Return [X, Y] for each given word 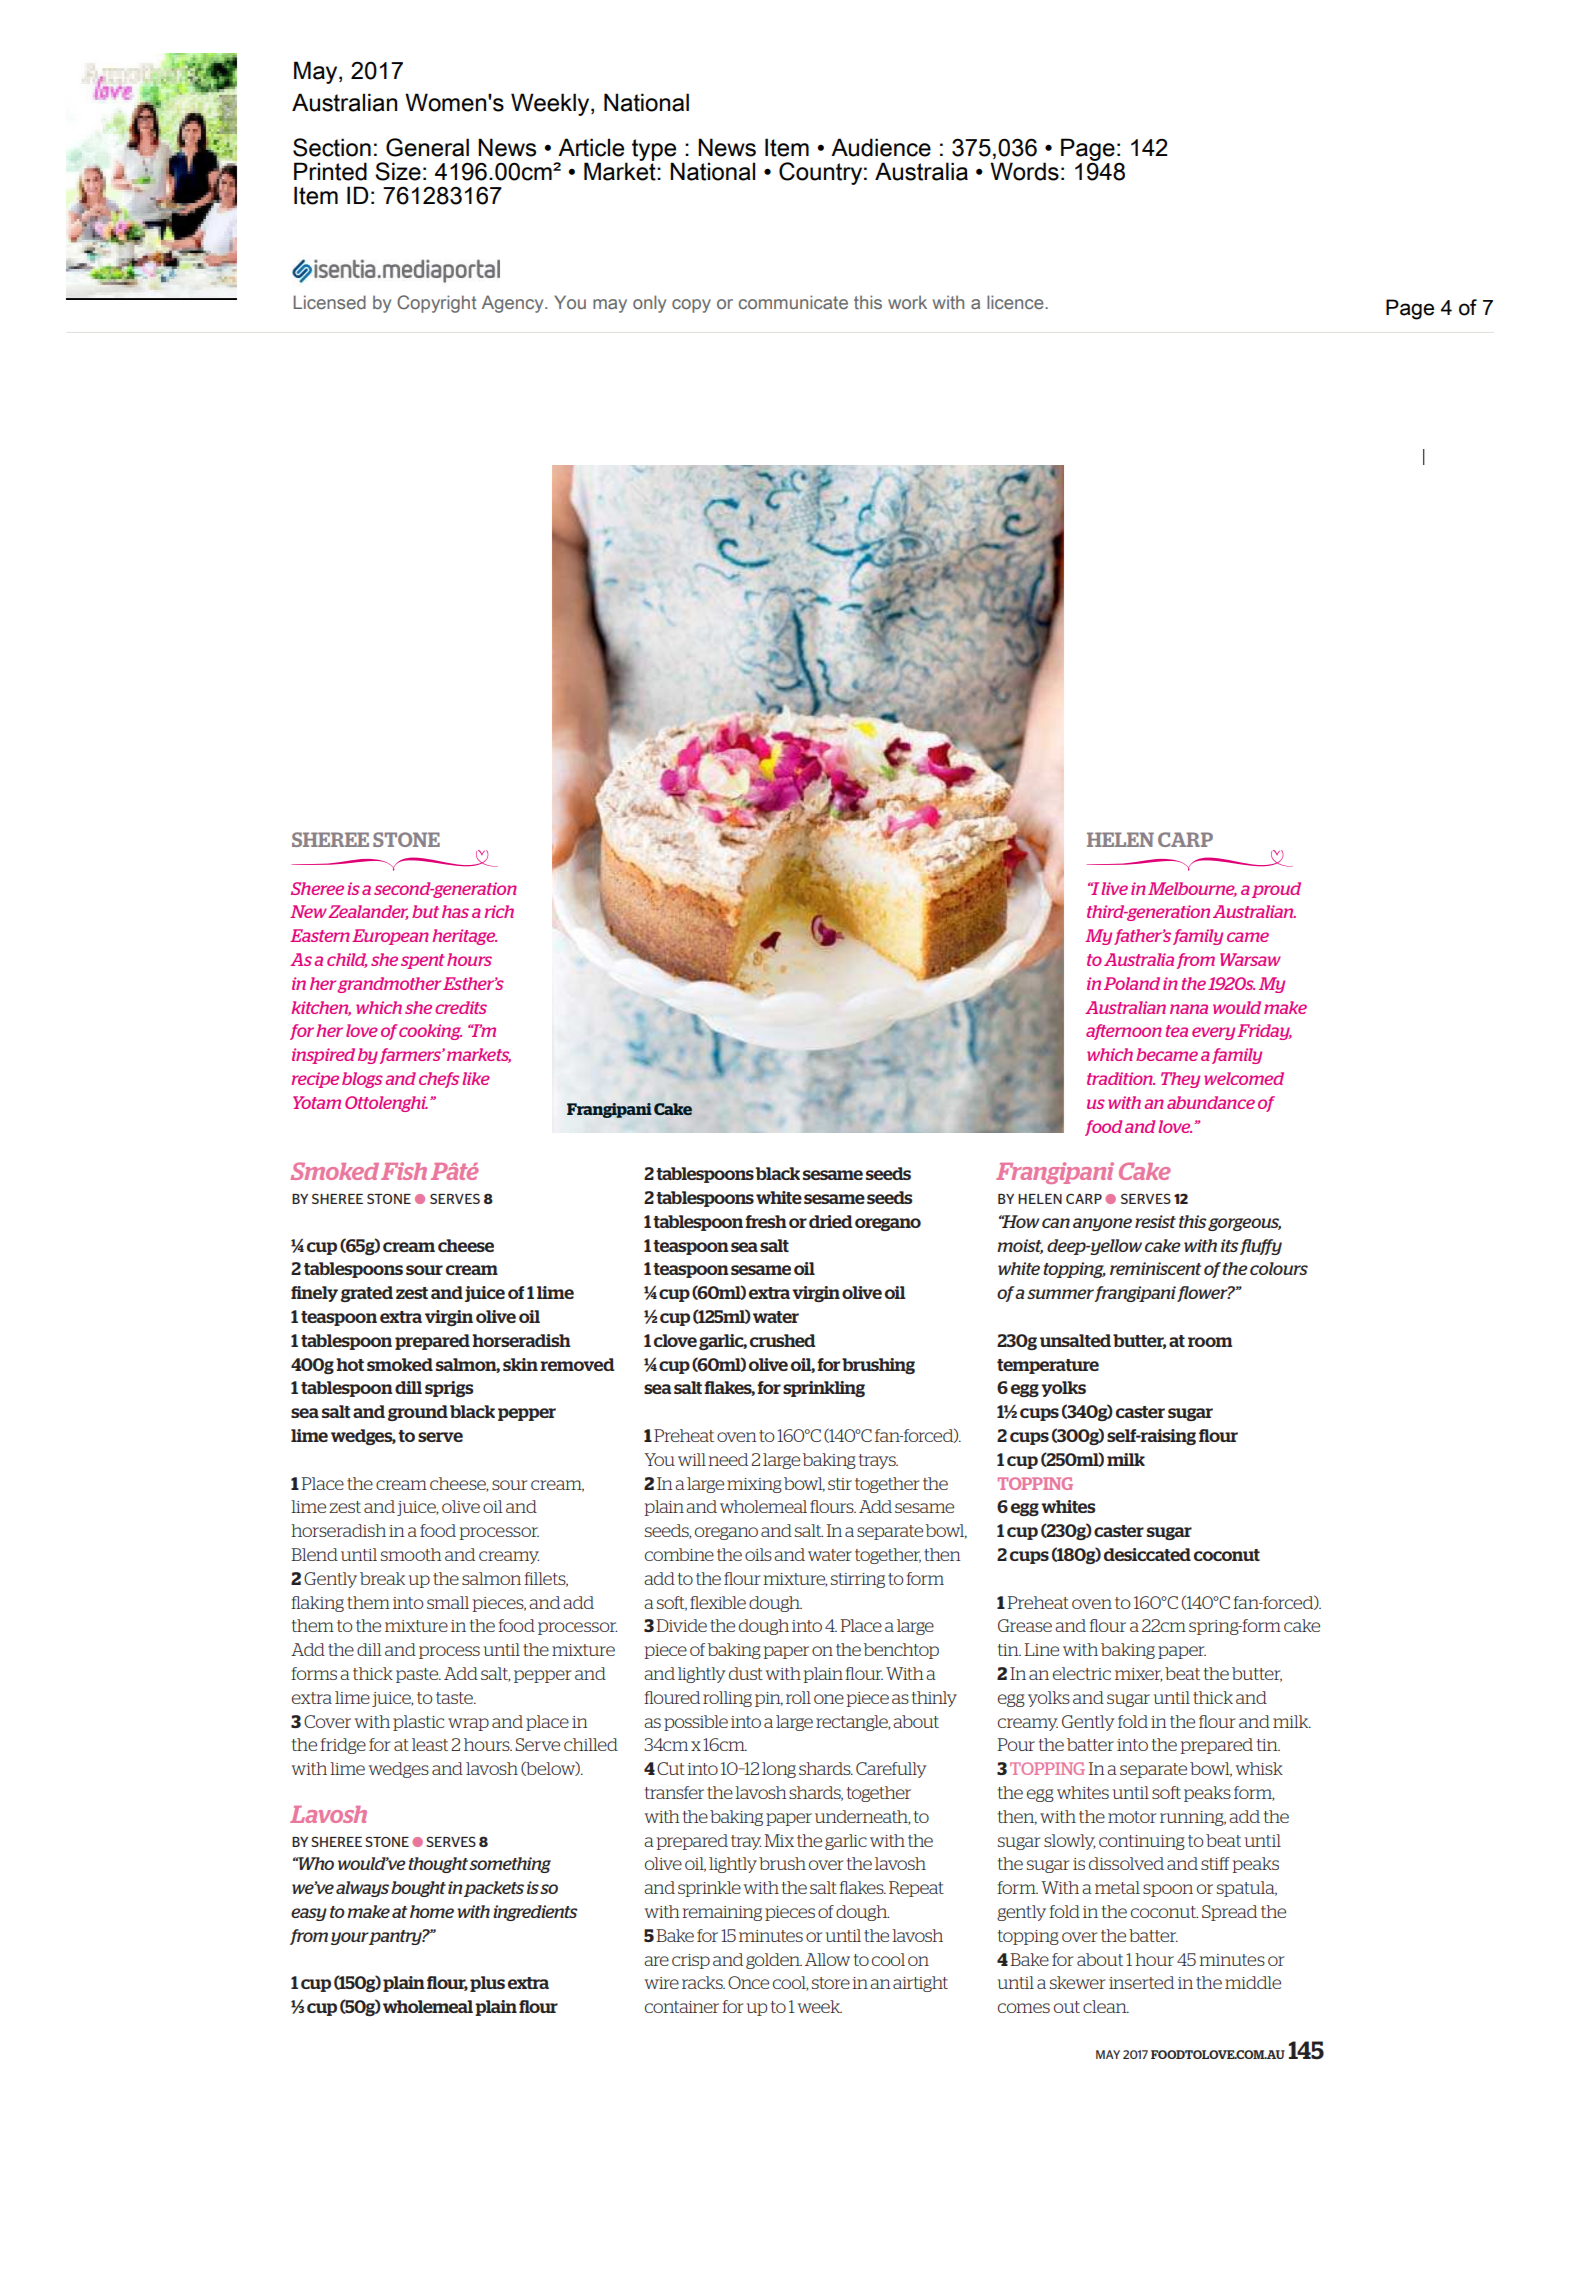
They [1180, 1080]
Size [398, 171]
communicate [793, 302]
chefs [439, 1080]
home [432, 1911]
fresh [766, 1221]
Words [1024, 171]
